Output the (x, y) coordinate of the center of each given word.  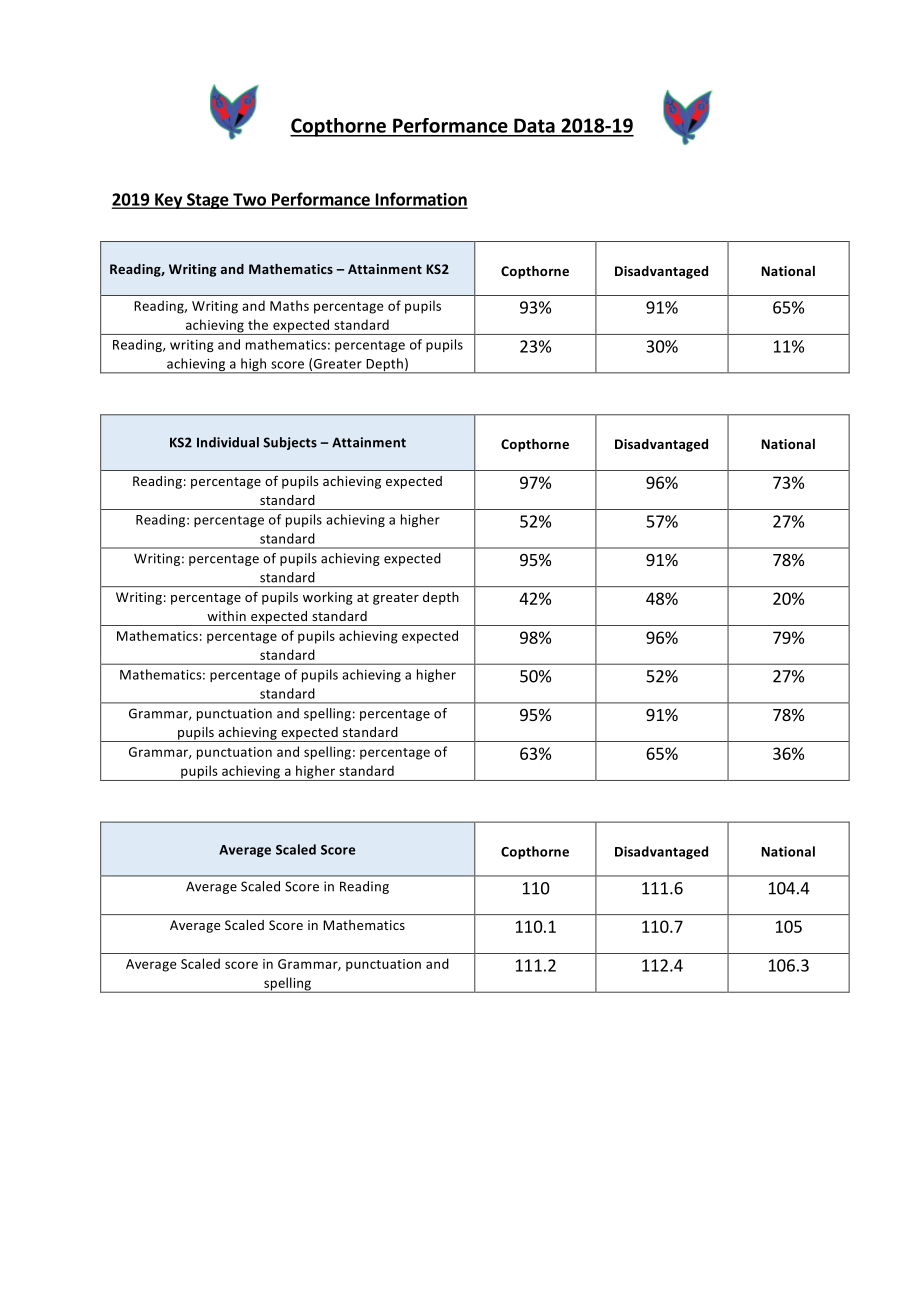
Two (249, 200)
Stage (208, 201)
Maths (289, 305)
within (226, 616)
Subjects (290, 443)
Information (420, 200)
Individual (228, 442)
